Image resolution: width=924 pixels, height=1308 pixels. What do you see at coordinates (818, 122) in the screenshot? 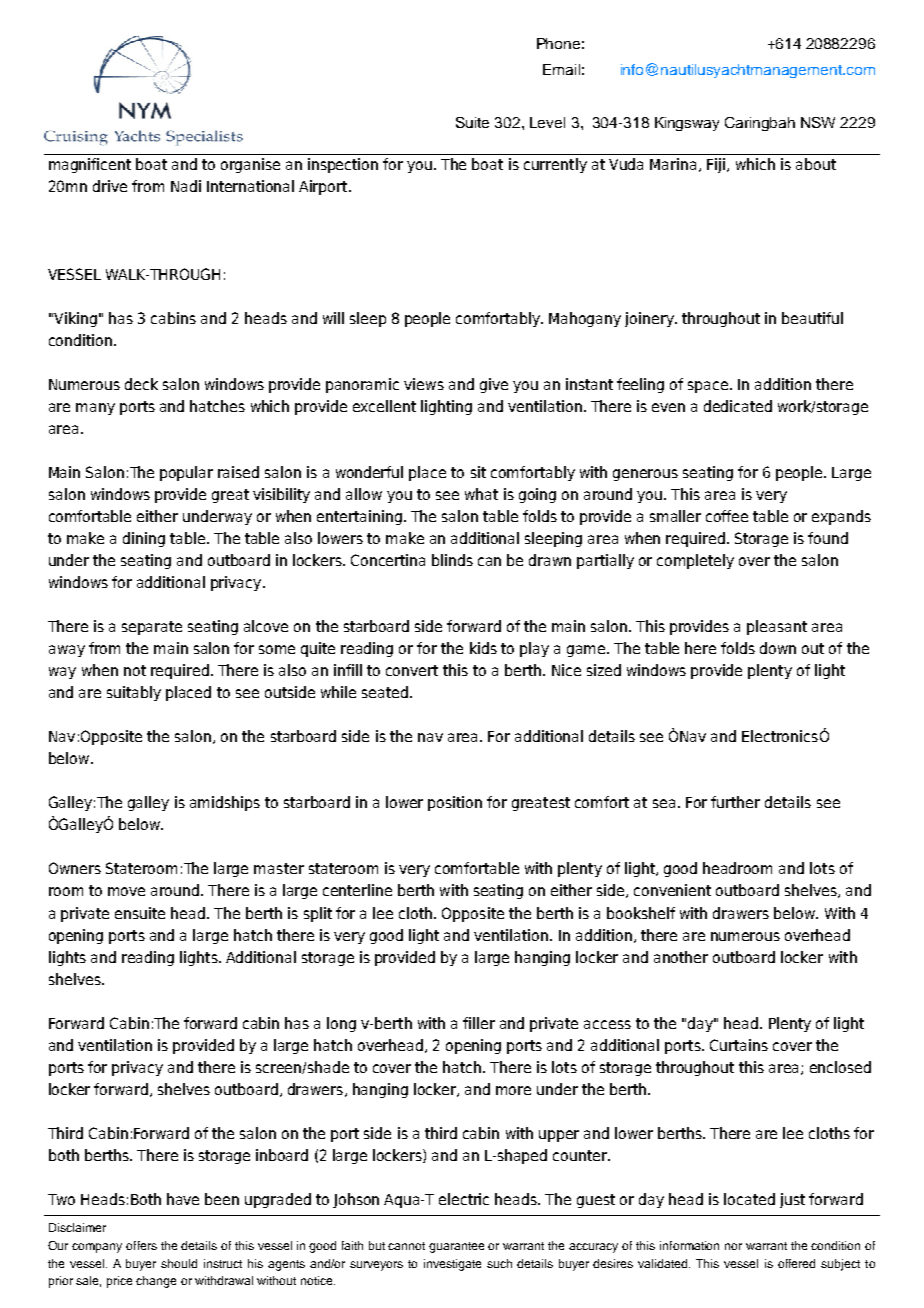
I see `NSW` at bounding box center [818, 122].
